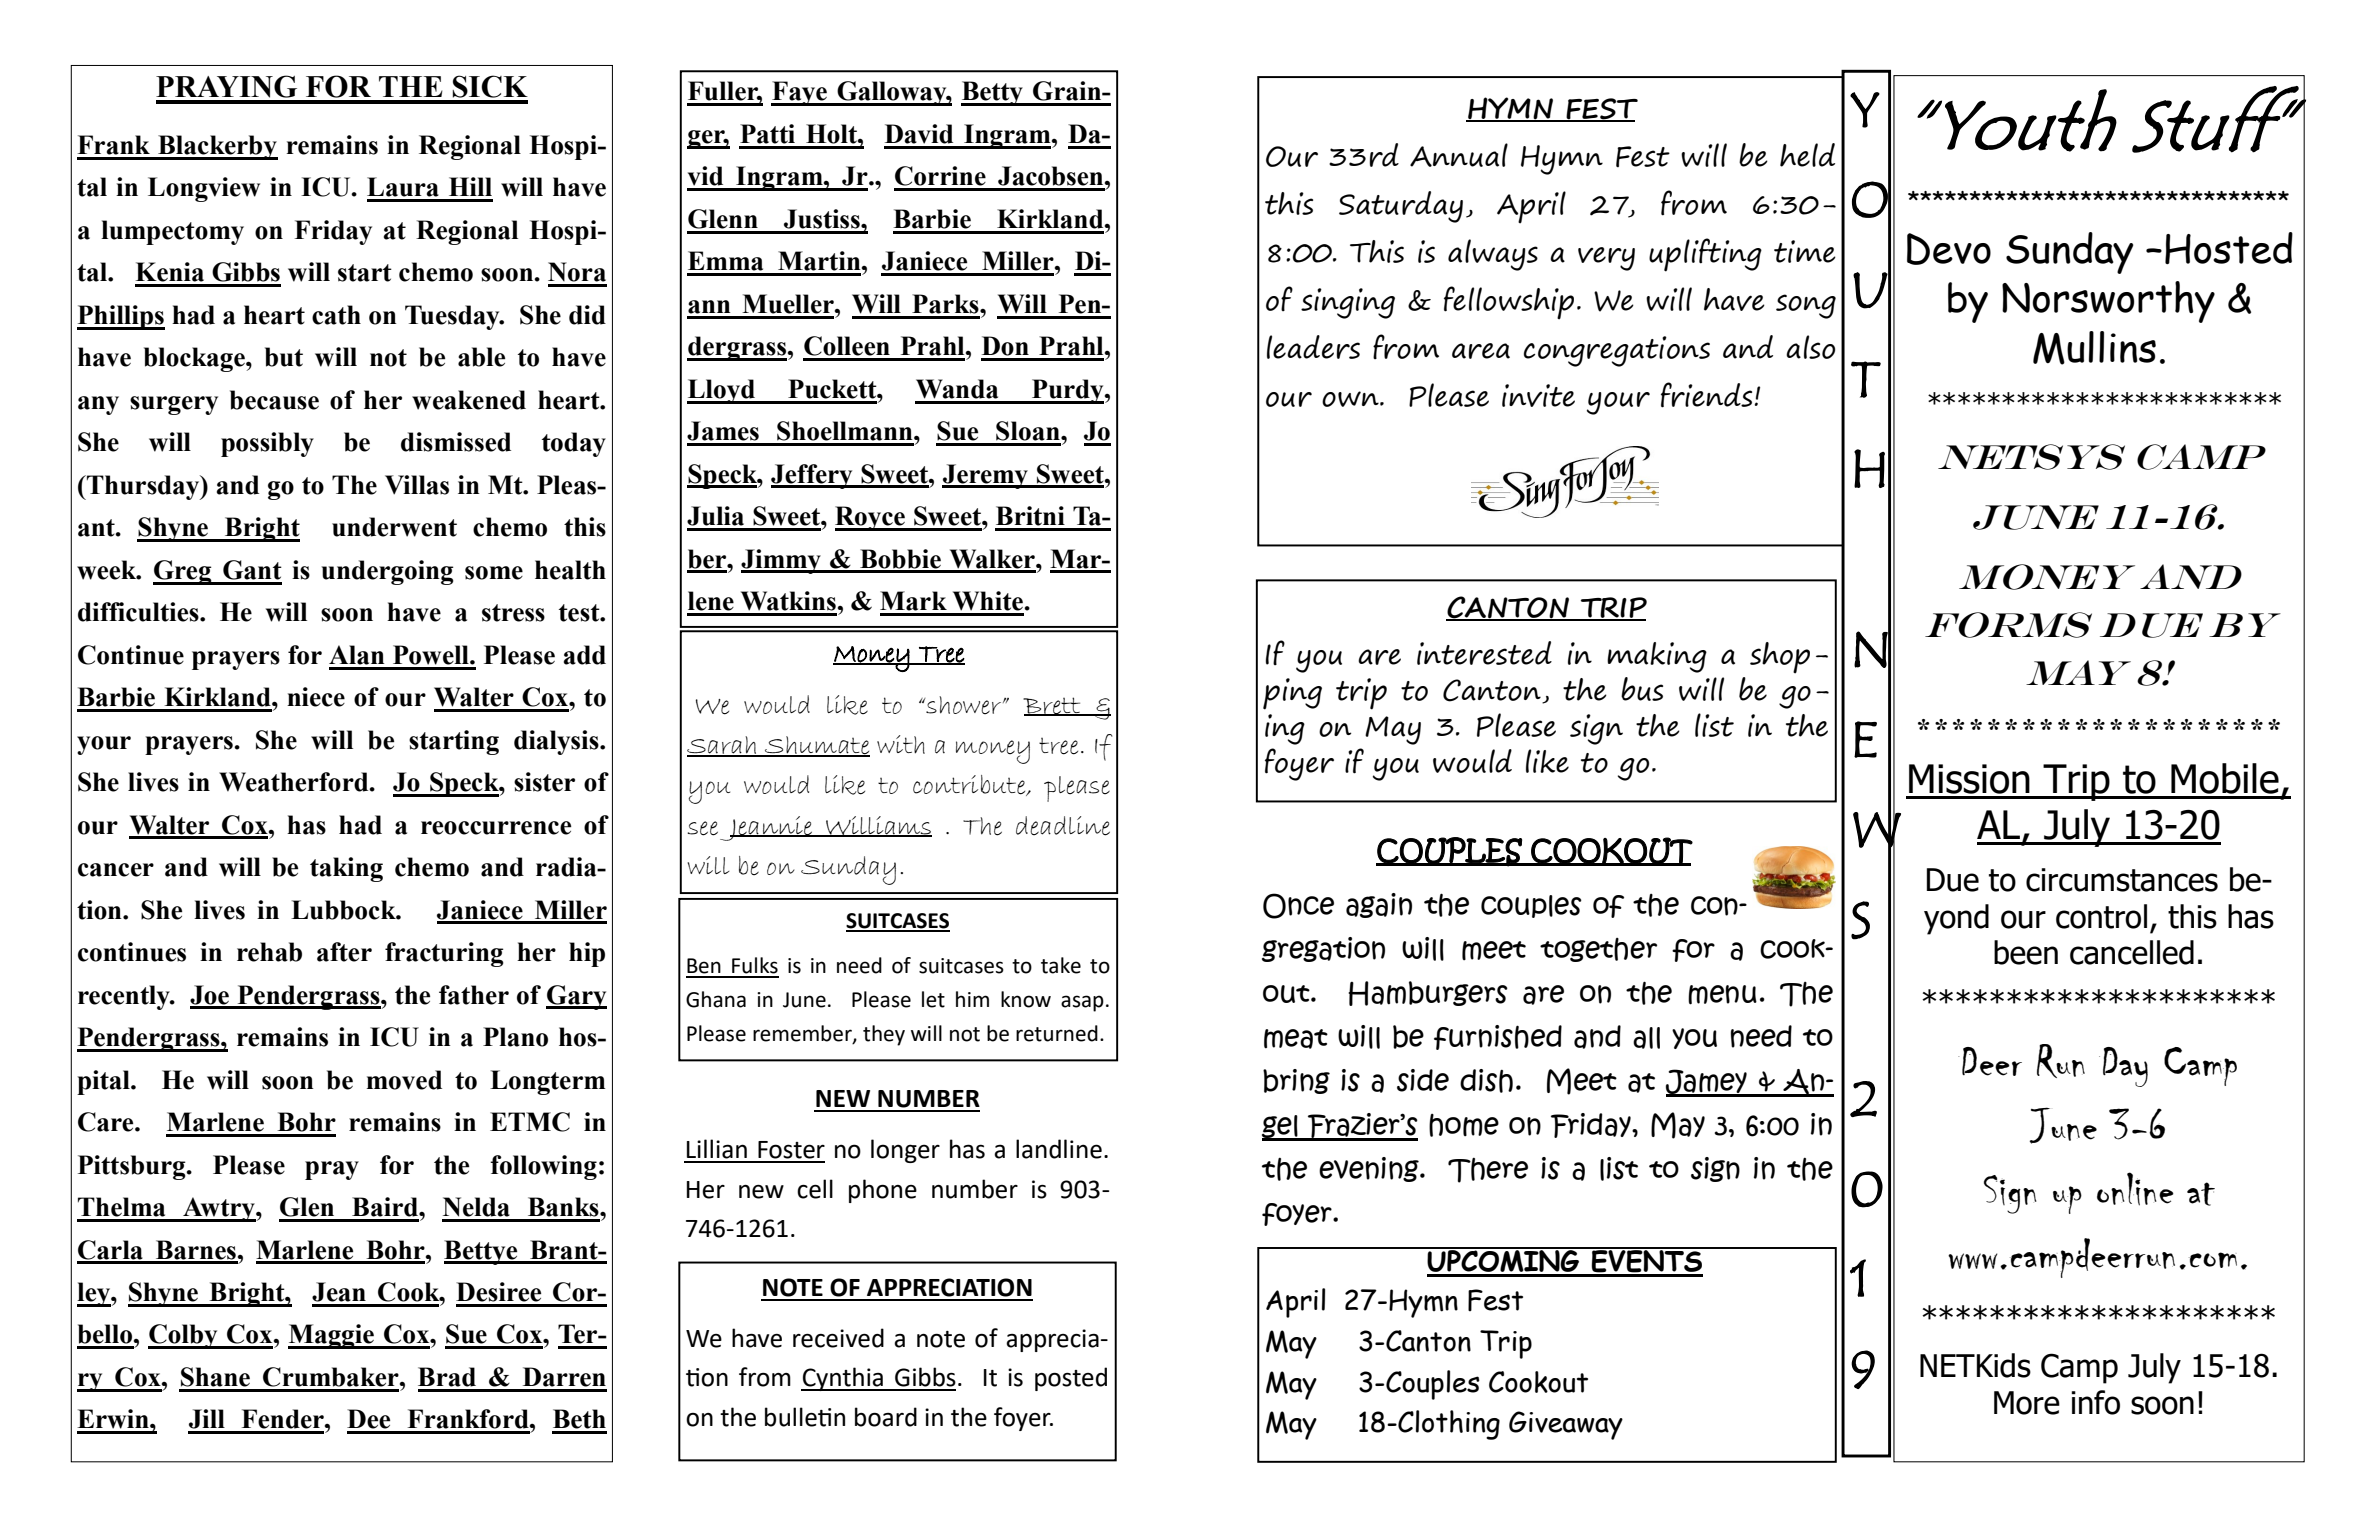 The height and width of the screenshot is (1536, 2374). I want to click on making, so click(1657, 657).
